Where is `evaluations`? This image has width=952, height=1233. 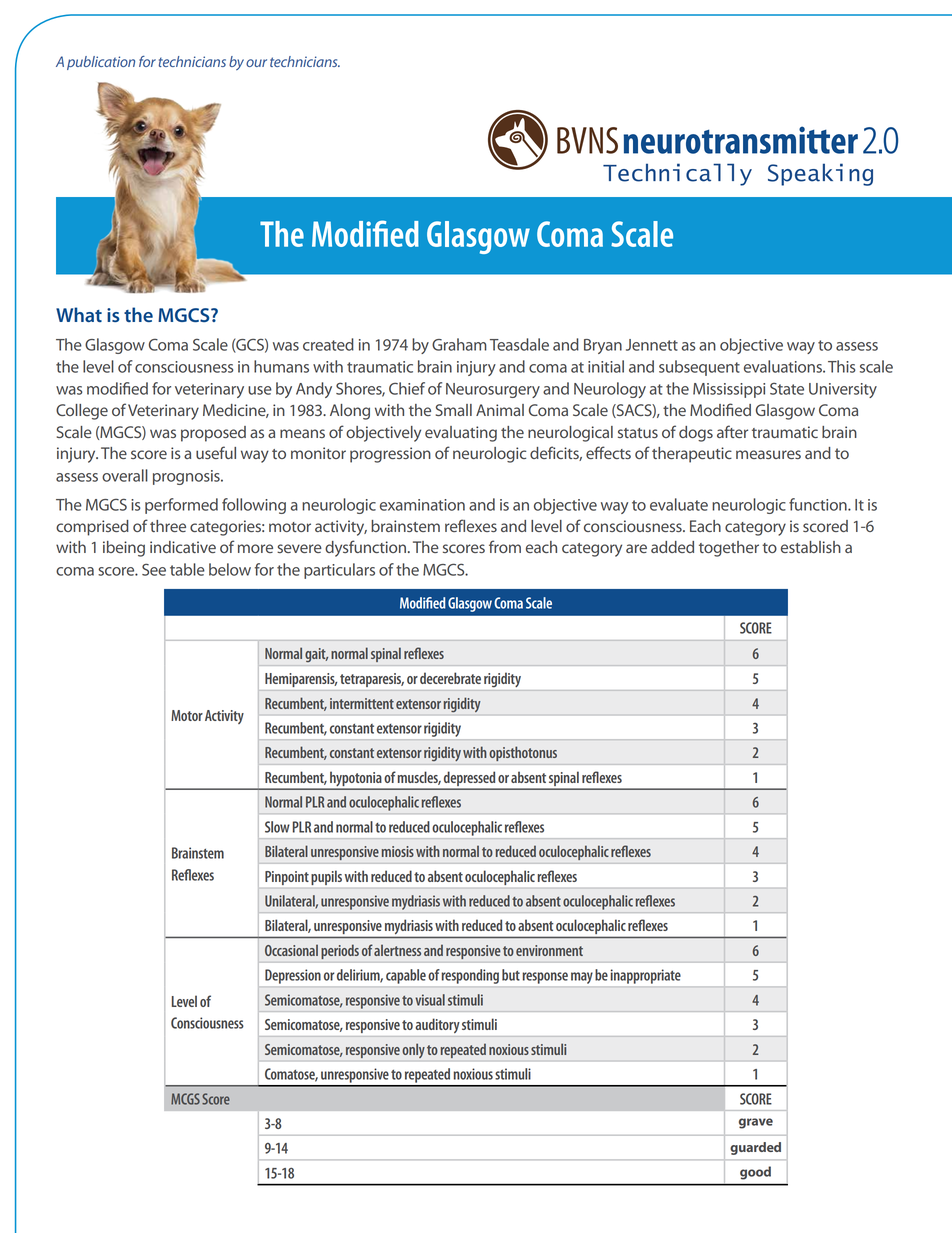
evaluations is located at coordinates (784, 366).
